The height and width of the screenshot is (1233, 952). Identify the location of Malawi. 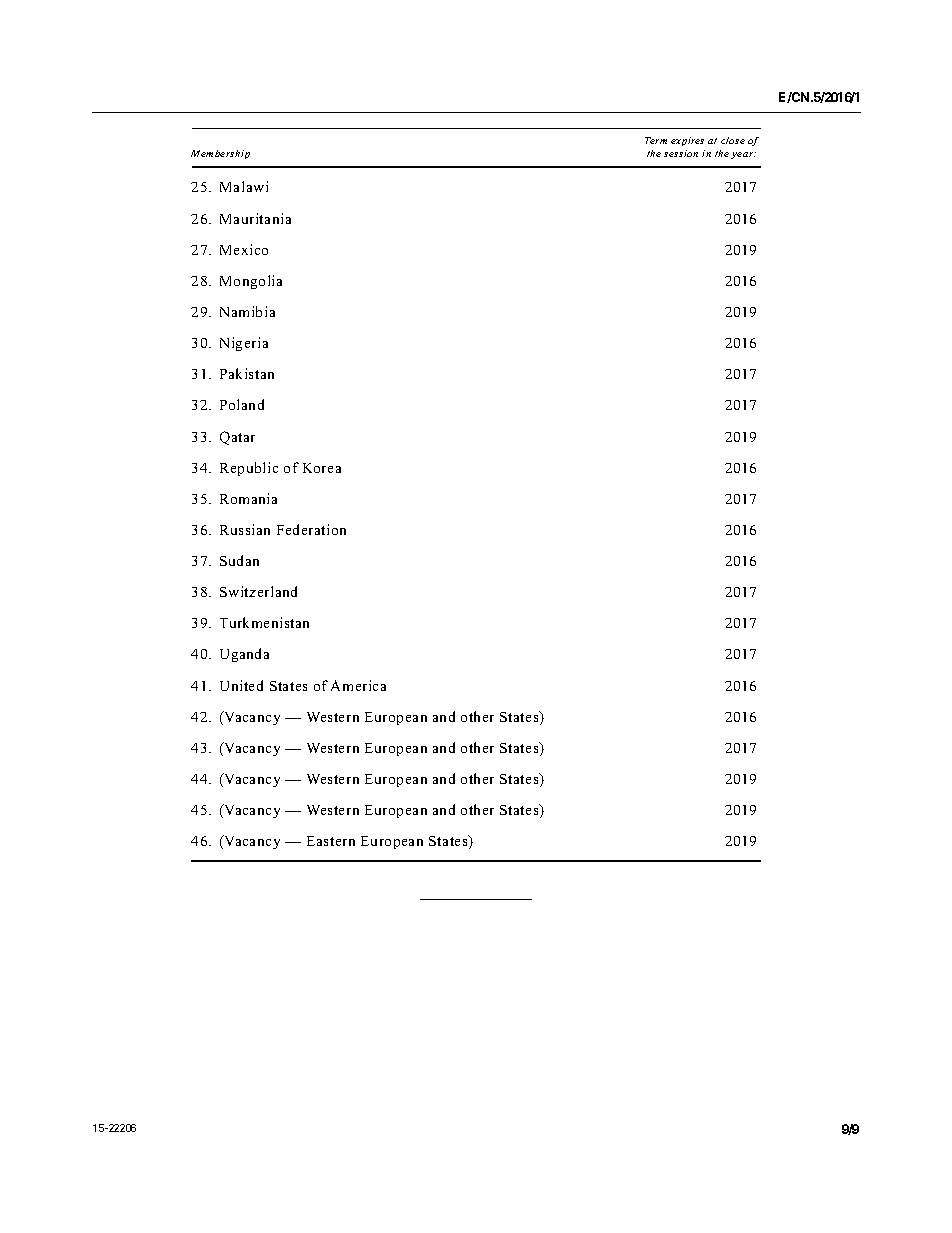
(244, 186).
